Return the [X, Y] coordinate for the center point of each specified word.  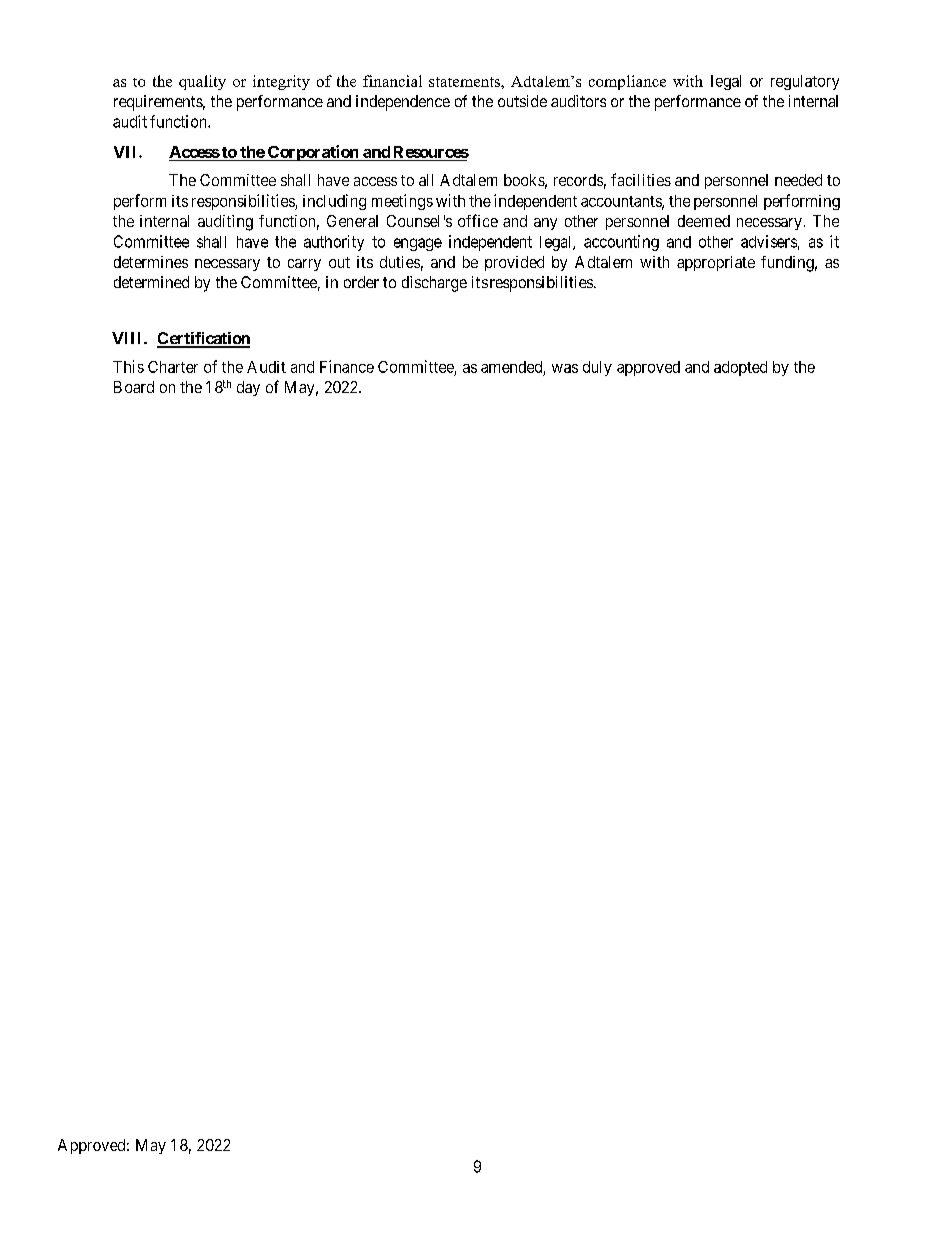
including [334, 202]
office [478, 220]
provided [514, 263]
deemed [704, 221]
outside [522, 101]
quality [202, 82]
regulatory [805, 82]
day [248, 388]
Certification [203, 339]
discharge [434, 284]
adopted [740, 368]
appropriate [716, 263]
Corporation [313, 153]
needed [798, 180]
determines [151, 262]
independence [403, 103]
